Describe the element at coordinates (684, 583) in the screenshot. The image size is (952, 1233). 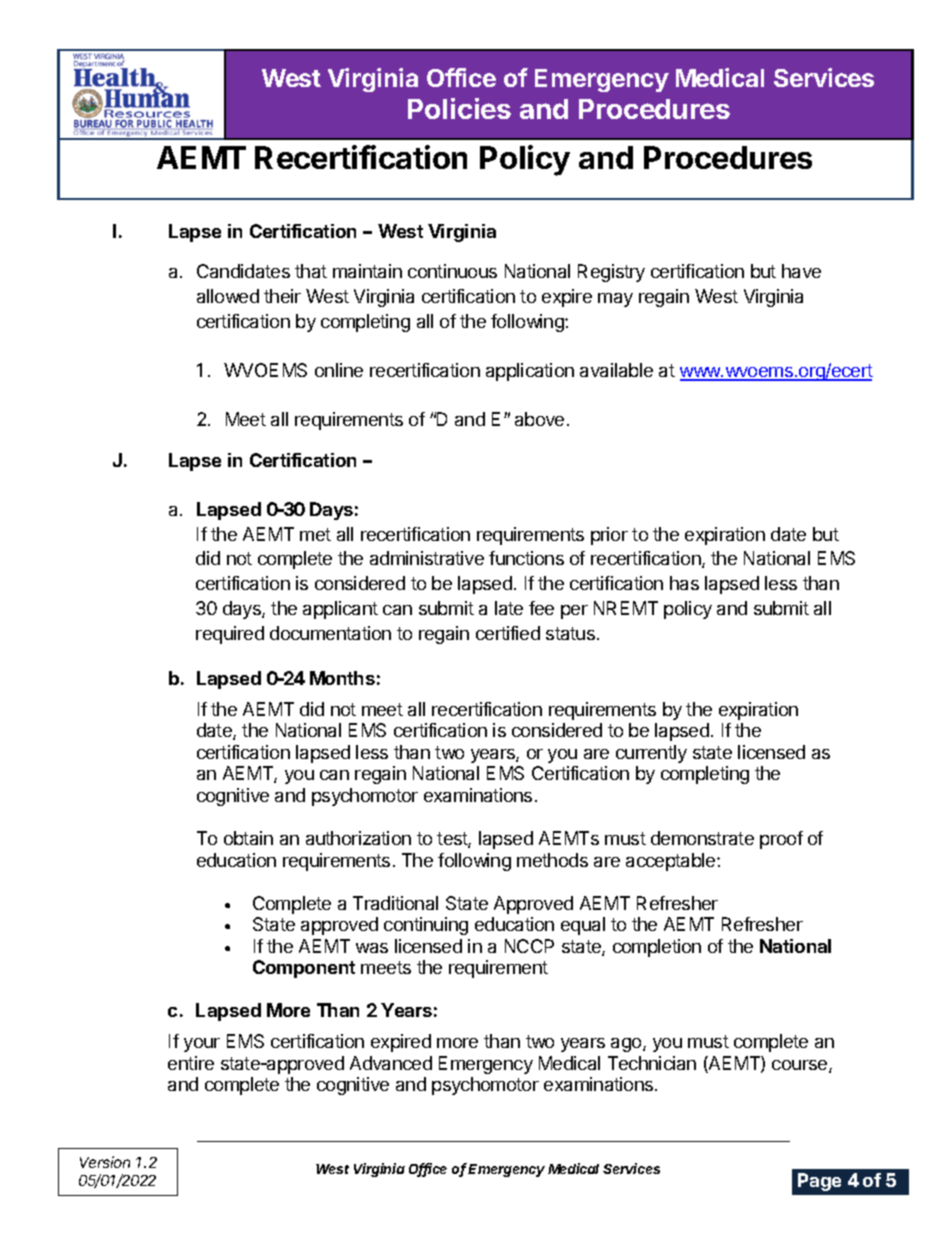
I see `has` at that location.
